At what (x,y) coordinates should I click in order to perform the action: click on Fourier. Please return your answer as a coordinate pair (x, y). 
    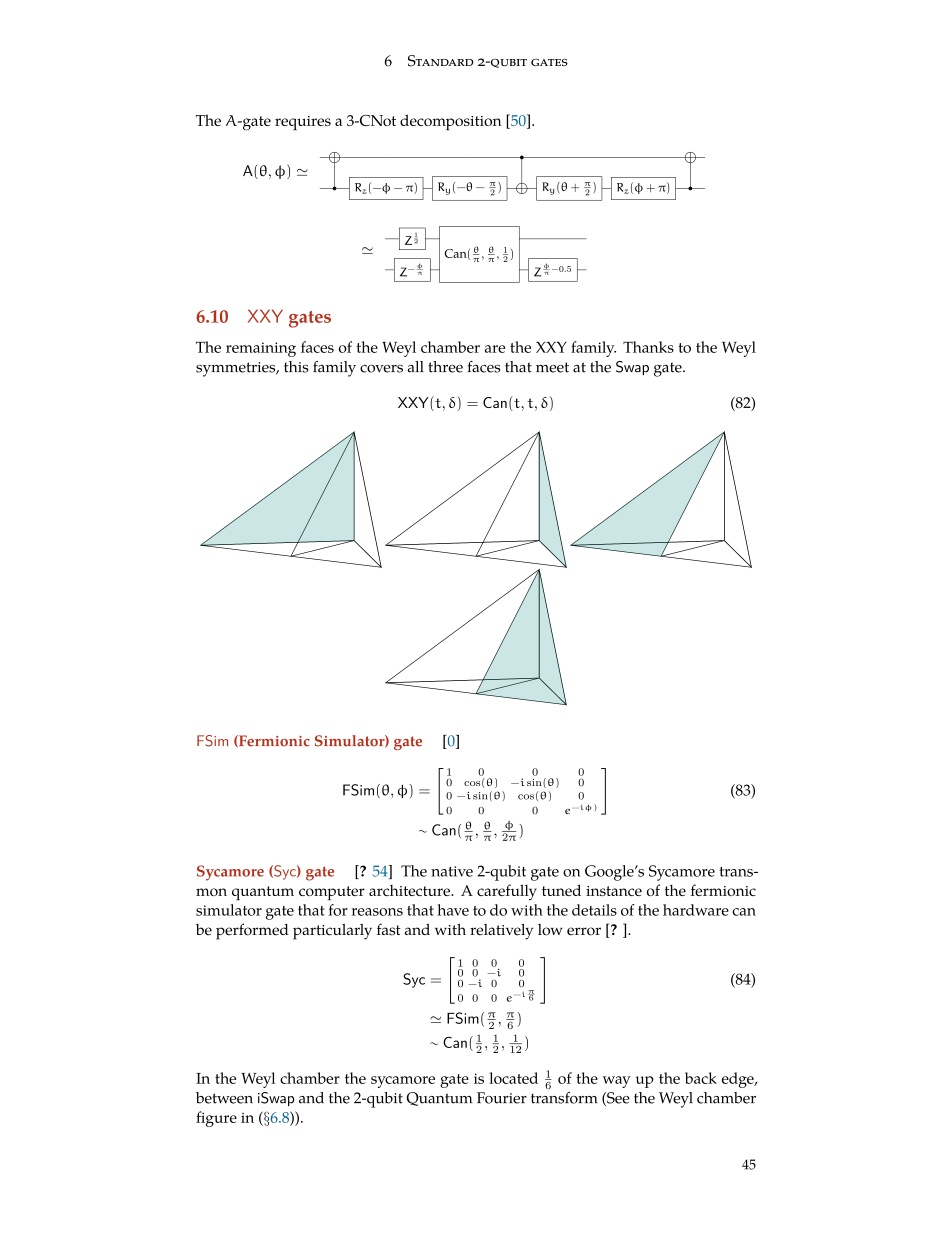
    Looking at the image, I should click on (502, 1098).
